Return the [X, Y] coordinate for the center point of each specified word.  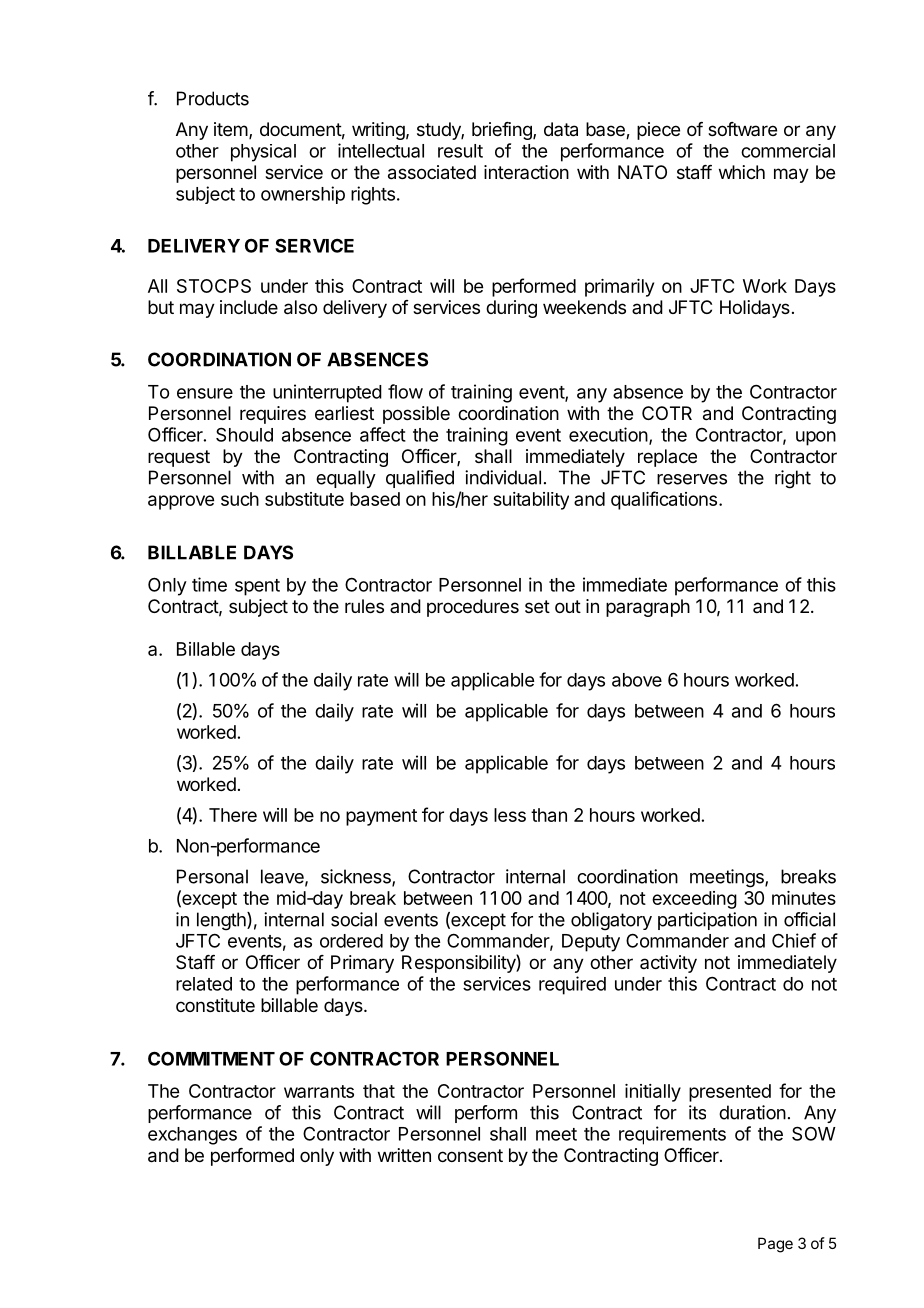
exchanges [192, 1136]
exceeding [694, 900]
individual [503, 477]
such [240, 499]
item [231, 129]
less [510, 815]
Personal [212, 876]
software [742, 129]
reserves [692, 479]
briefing [503, 131]
